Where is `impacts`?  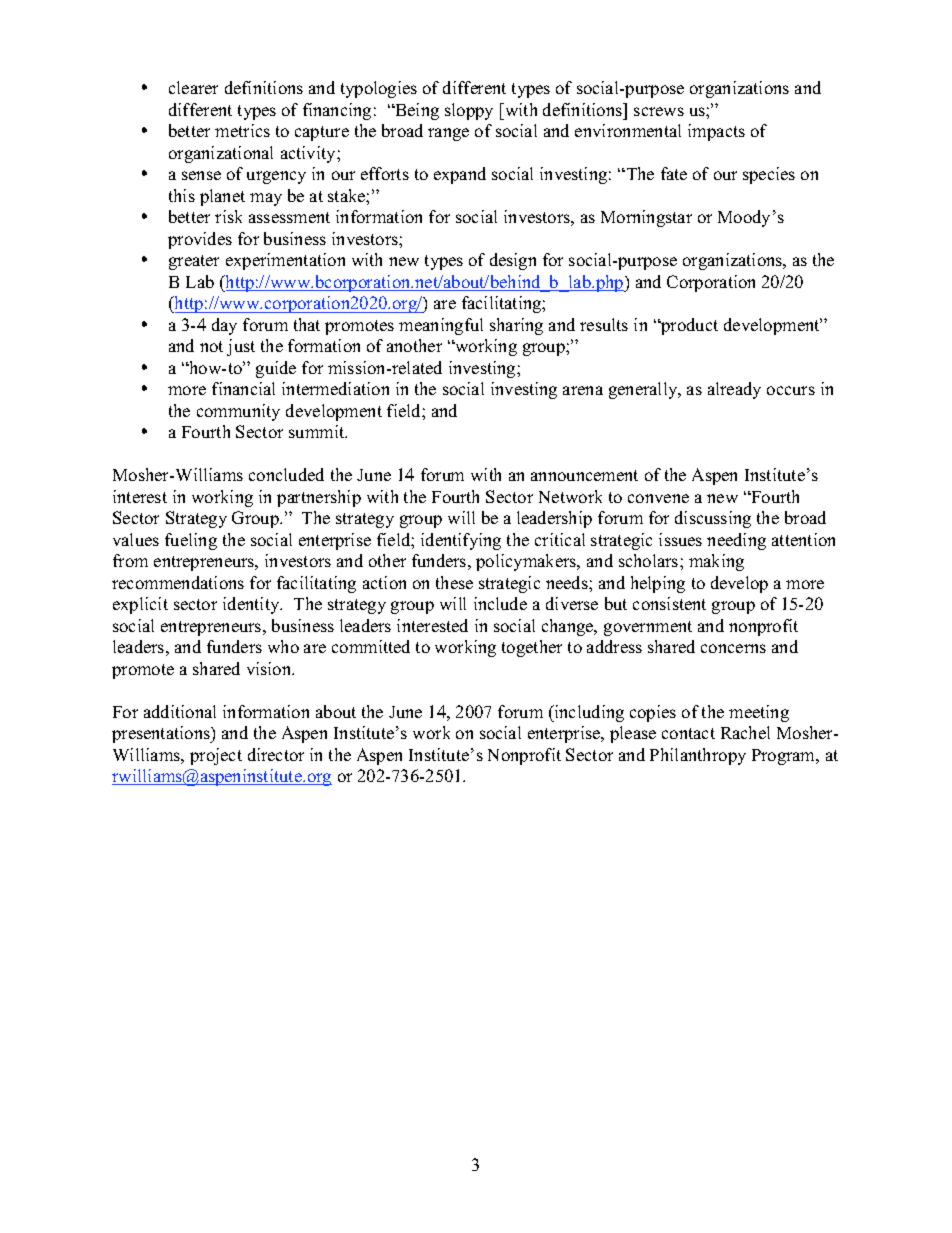
impacts is located at coordinates (716, 132).
